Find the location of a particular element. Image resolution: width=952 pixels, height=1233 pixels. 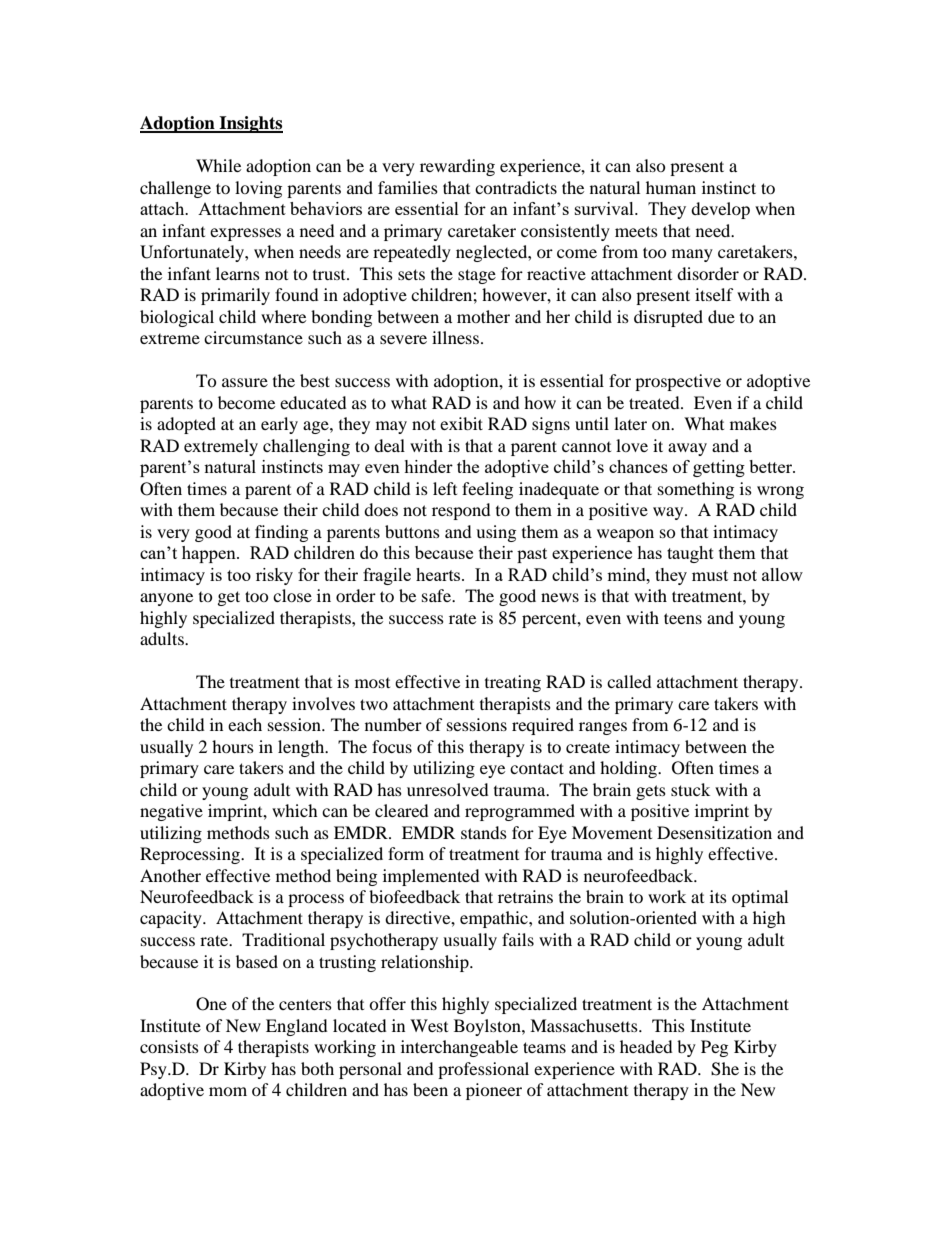

While is located at coordinates (218, 165).
